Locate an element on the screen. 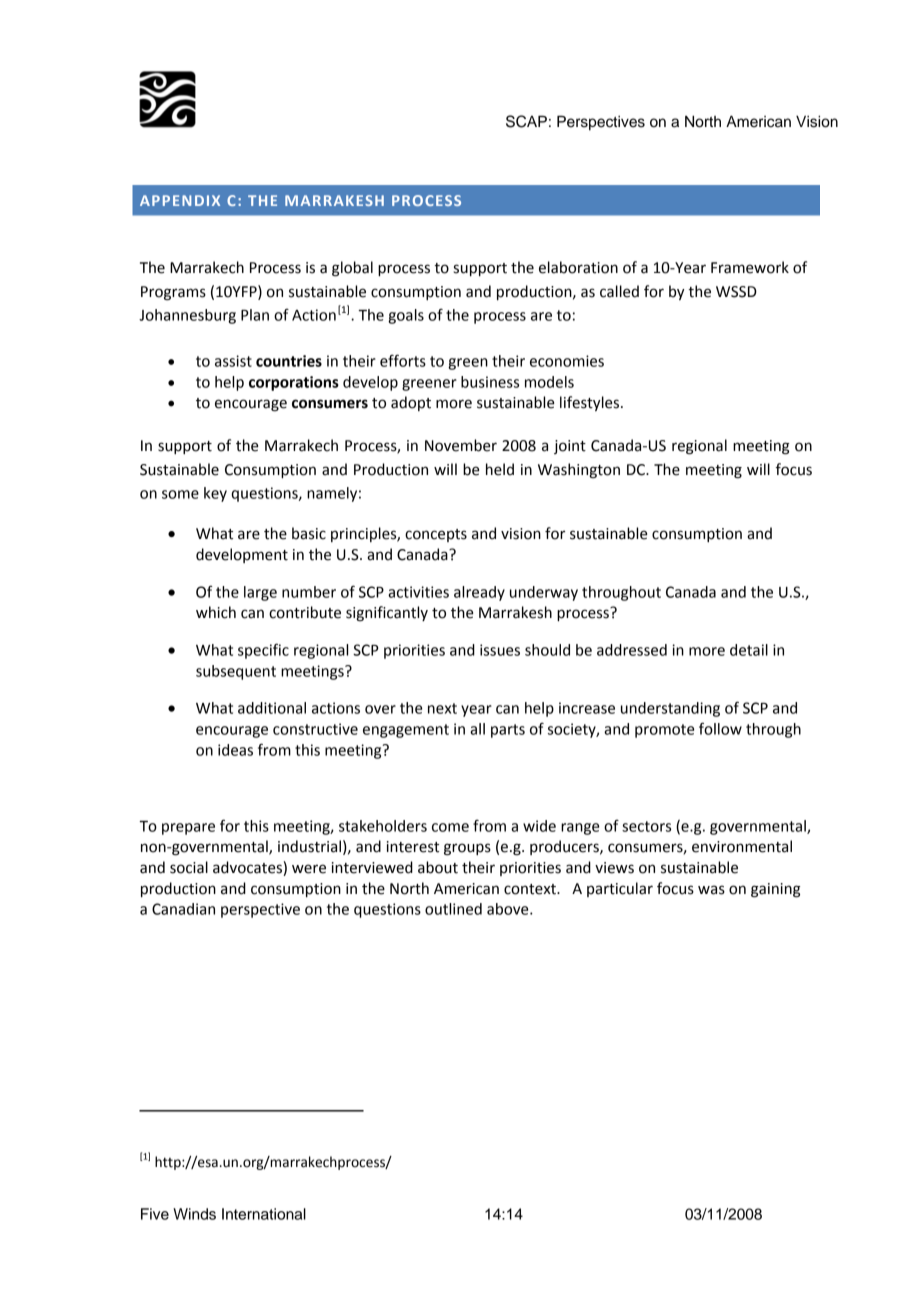 This screenshot has width=924, height=1308. Winds is located at coordinates (194, 1214).
